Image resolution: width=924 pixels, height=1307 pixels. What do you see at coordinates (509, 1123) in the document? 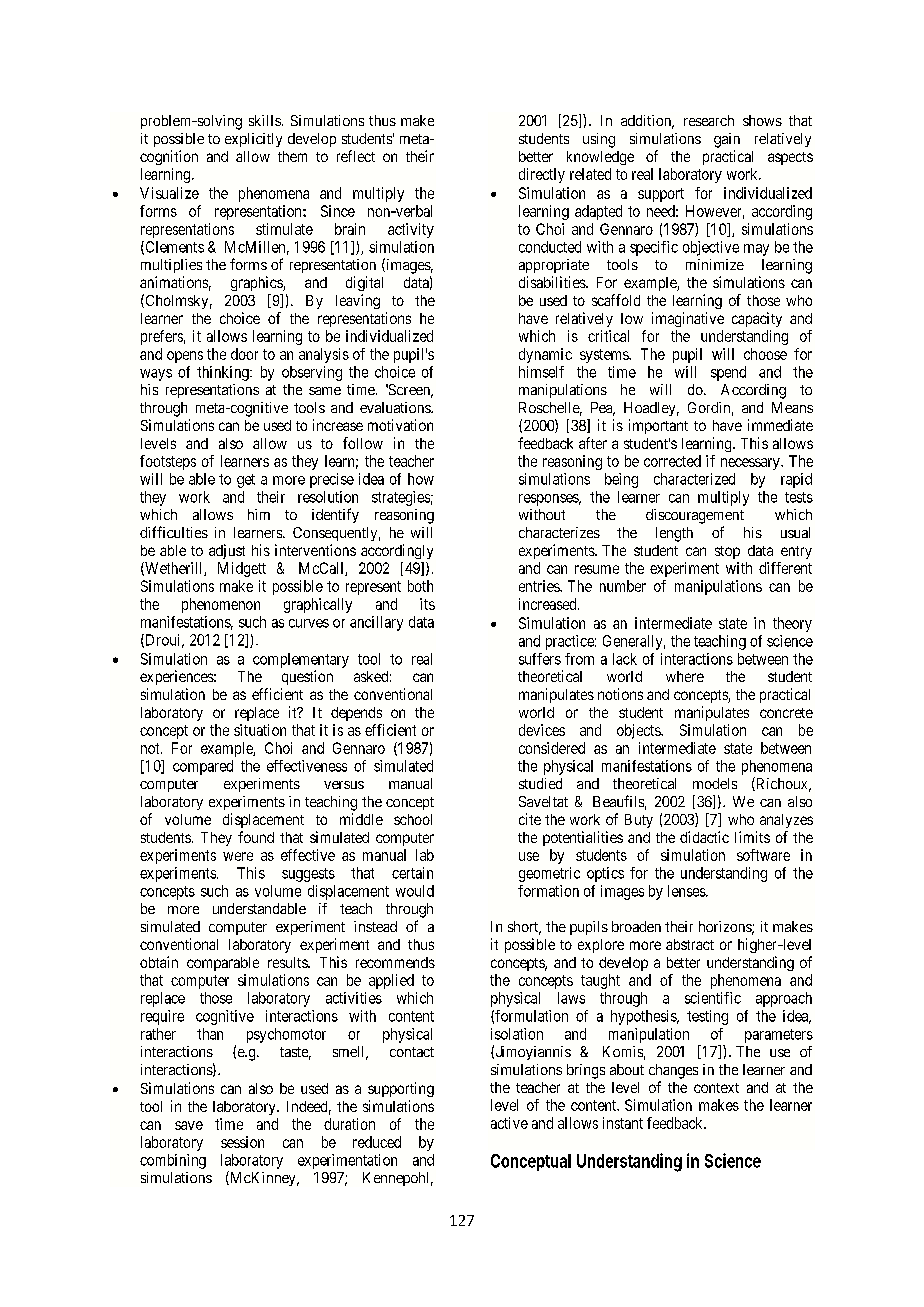
I see `active` at bounding box center [509, 1123].
